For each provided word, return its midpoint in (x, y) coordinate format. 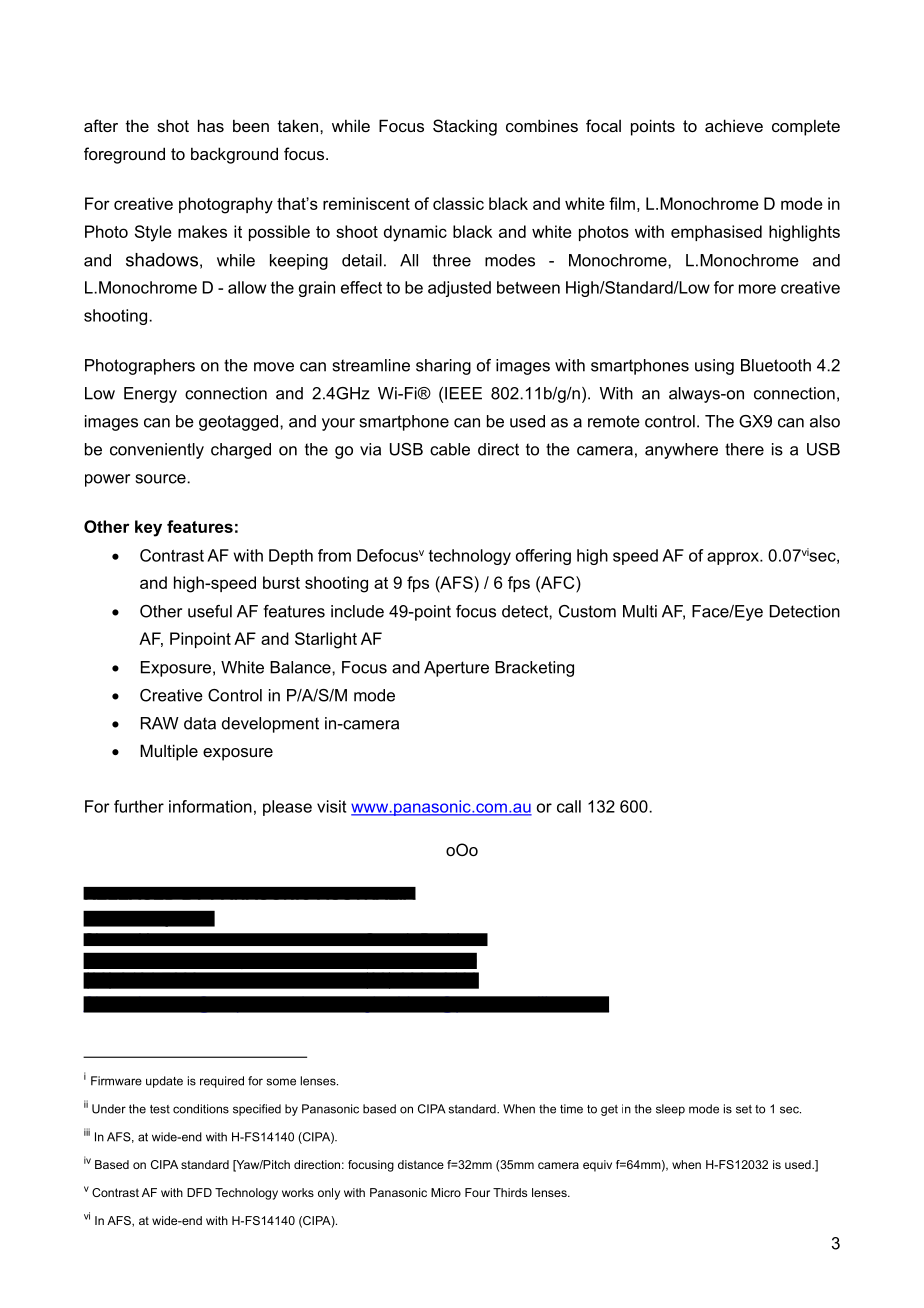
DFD (199, 1192)
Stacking (465, 127)
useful (210, 611)
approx (734, 558)
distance (421, 1164)
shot (173, 125)
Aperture (456, 669)
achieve (734, 125)
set (744, 1109)
